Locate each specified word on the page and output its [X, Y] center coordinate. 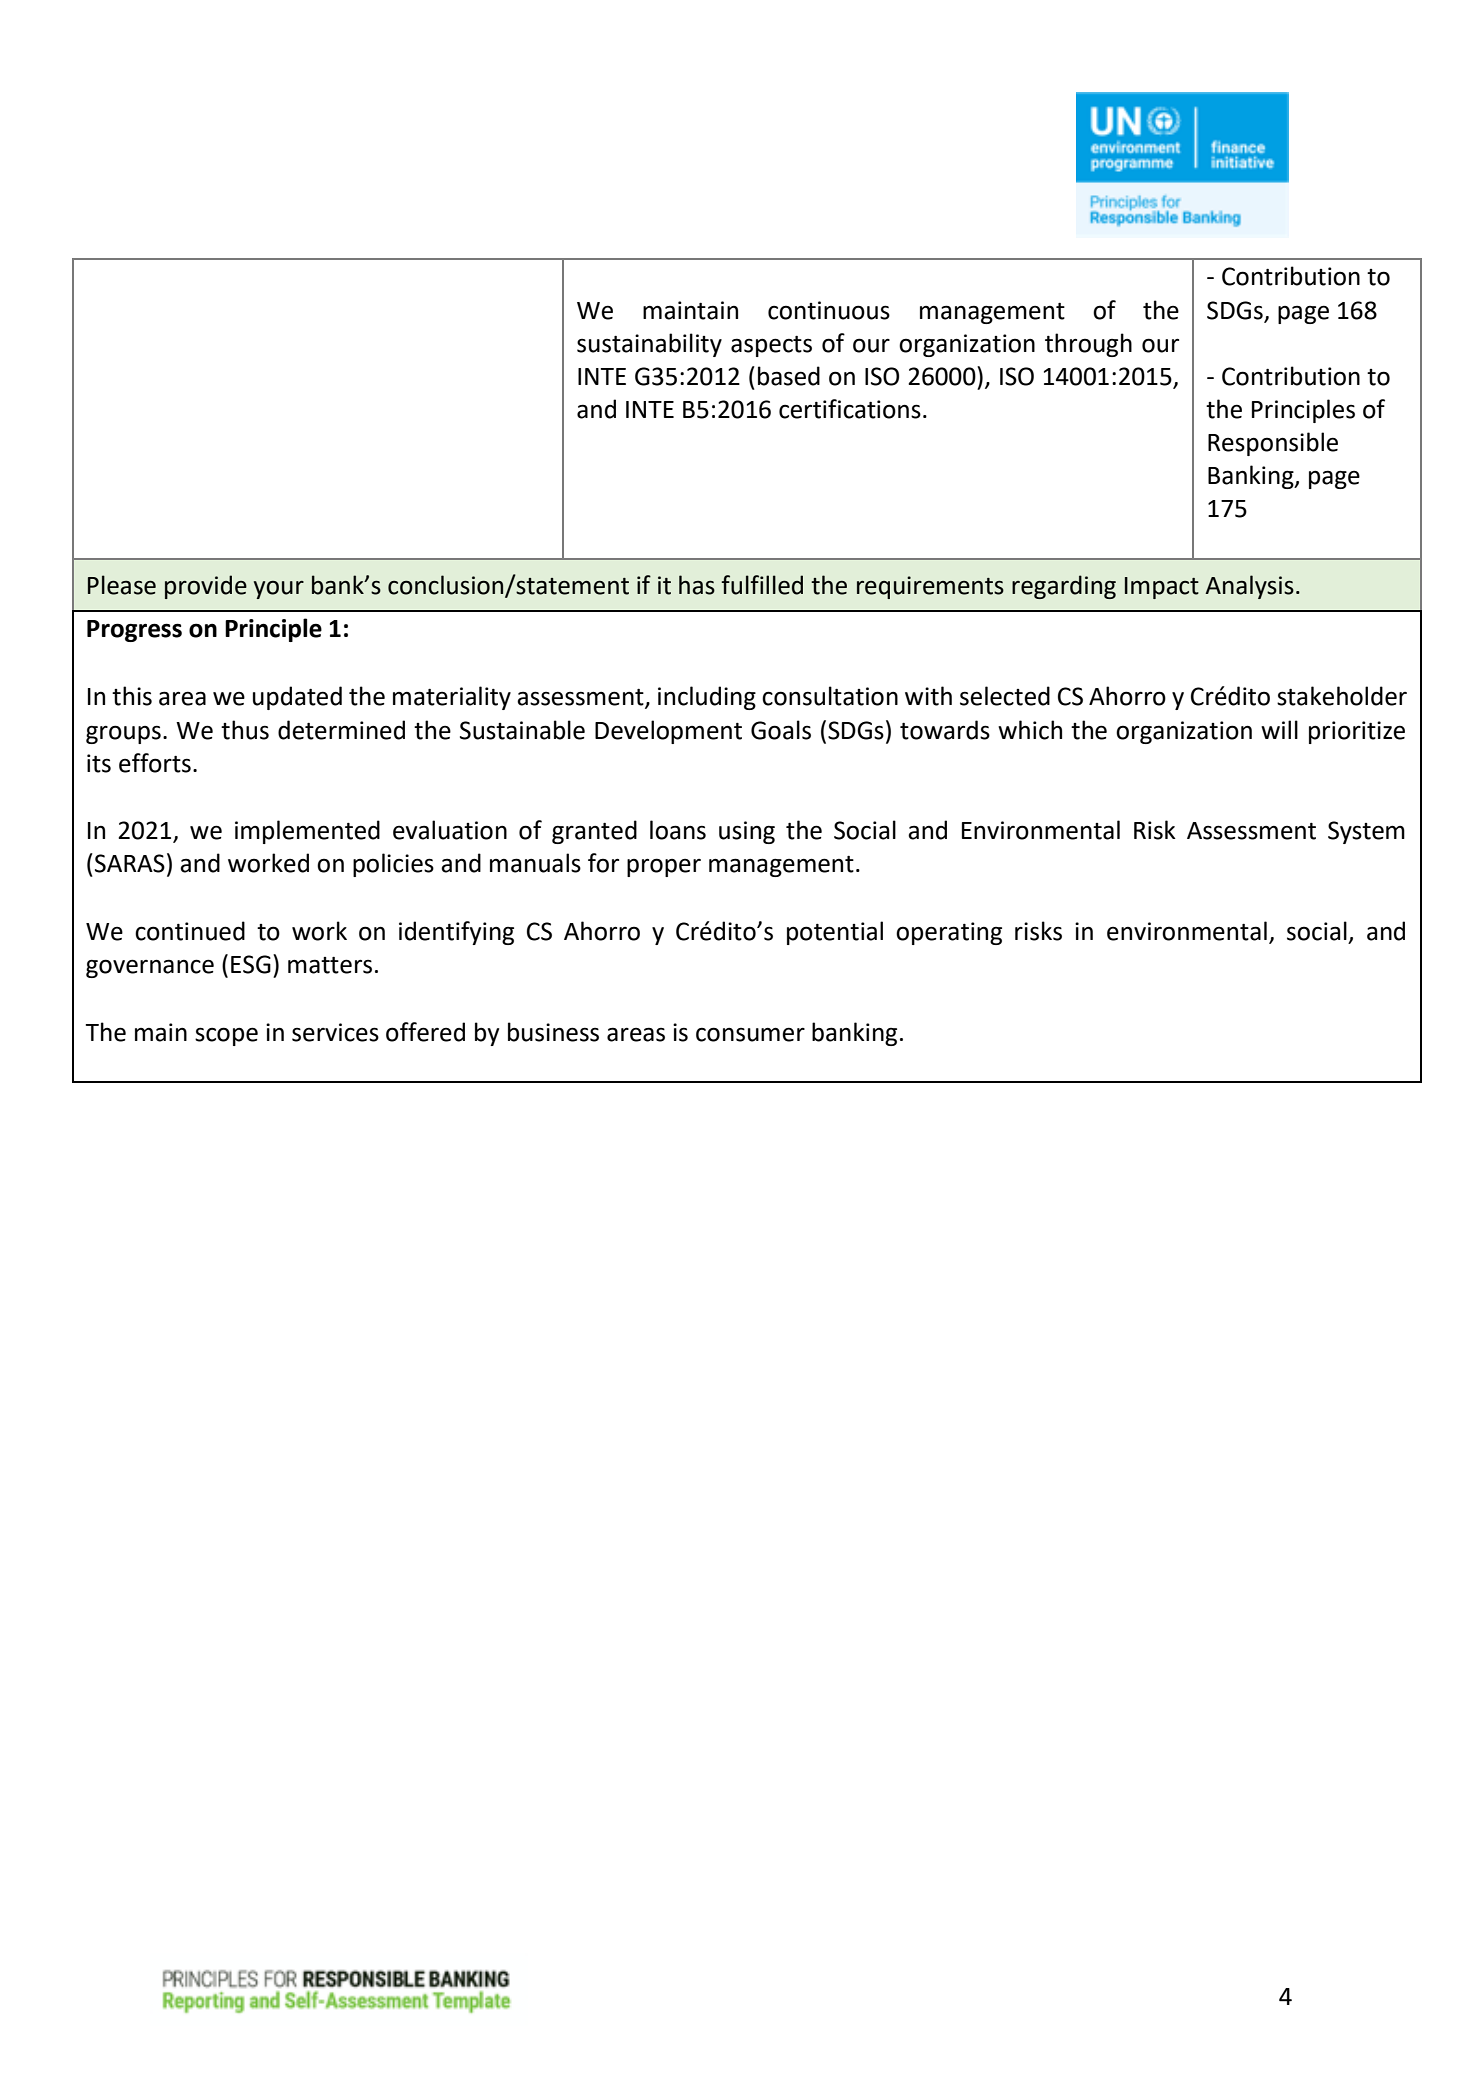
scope [226, 1036]
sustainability [649, 345]
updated [297, 698]
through [1088, 345]
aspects [771, 346]
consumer [750, 1034]
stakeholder [1342, 696]
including [707, 698]
